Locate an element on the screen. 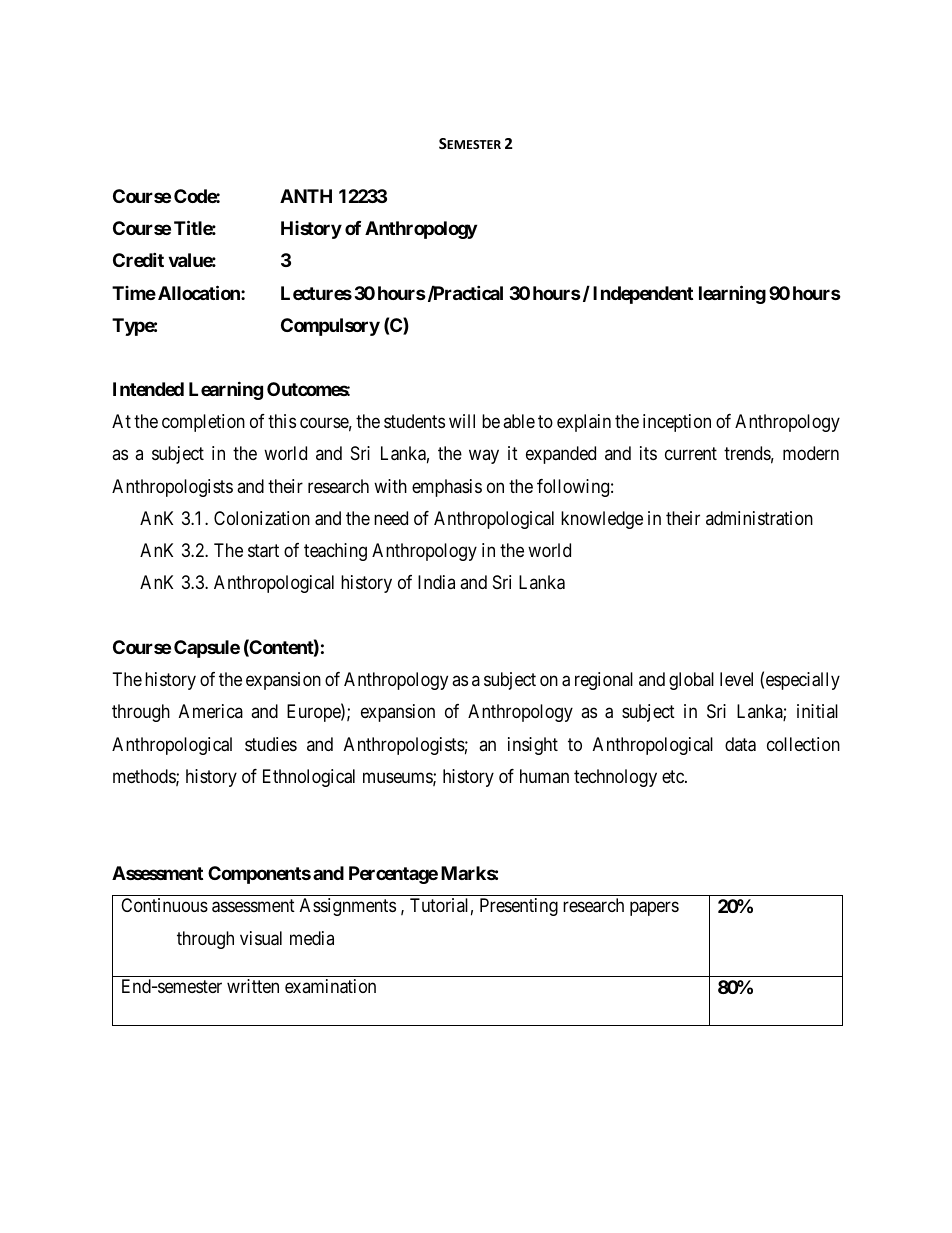 The image size is (952, 1233). written is located at coordinates (253, 986).
